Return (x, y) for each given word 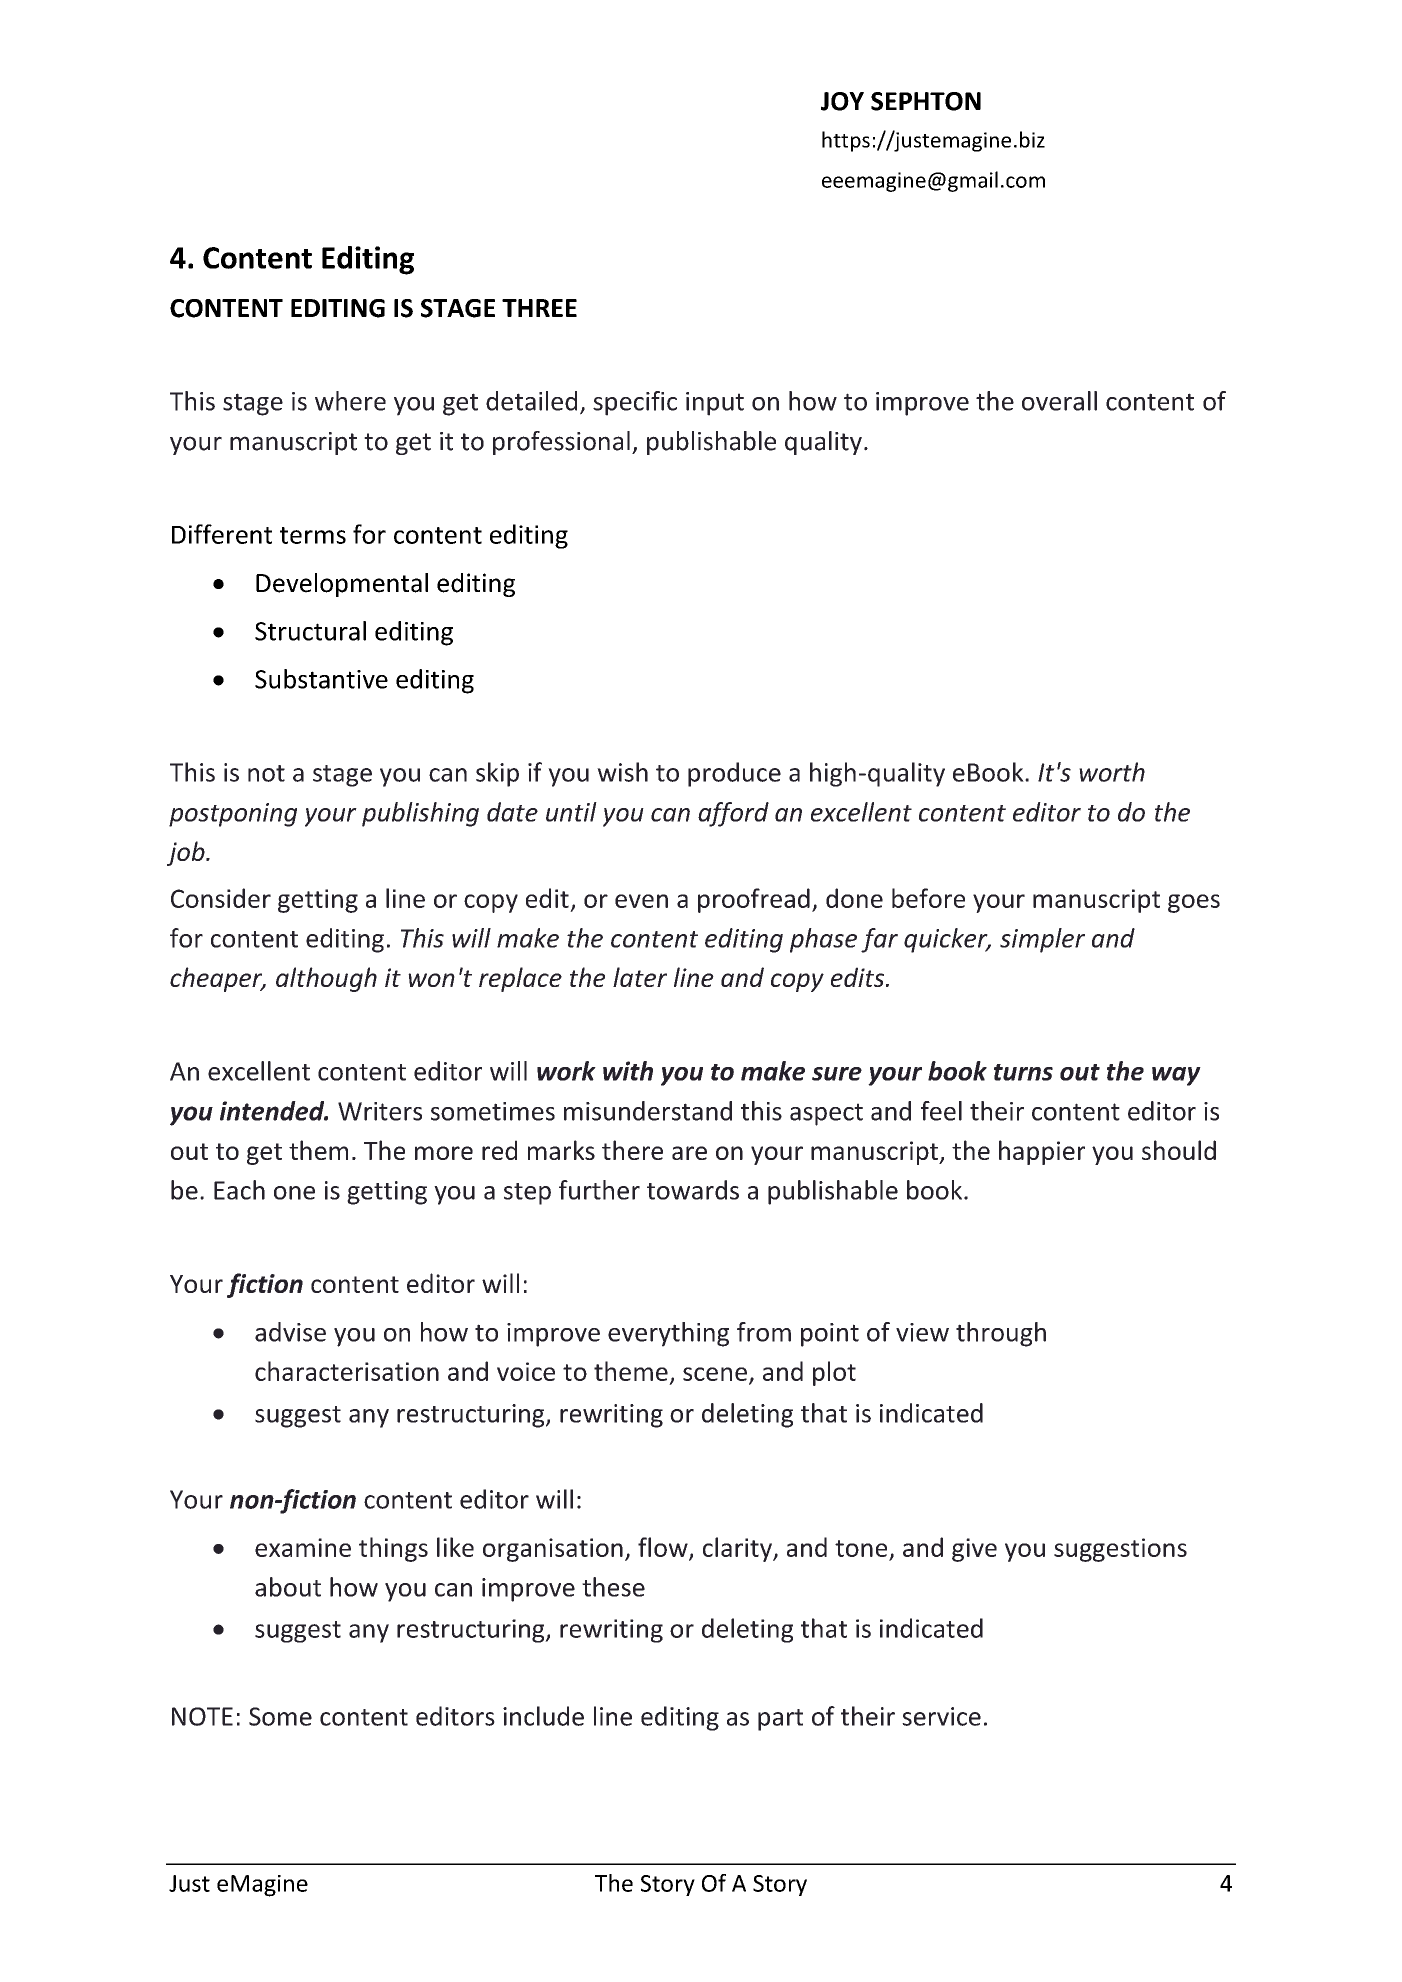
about (288, 1587)
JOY (842, 101)
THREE (539, 308)
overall (1059, 401)
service (941, 1716)
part (780, 1720)
